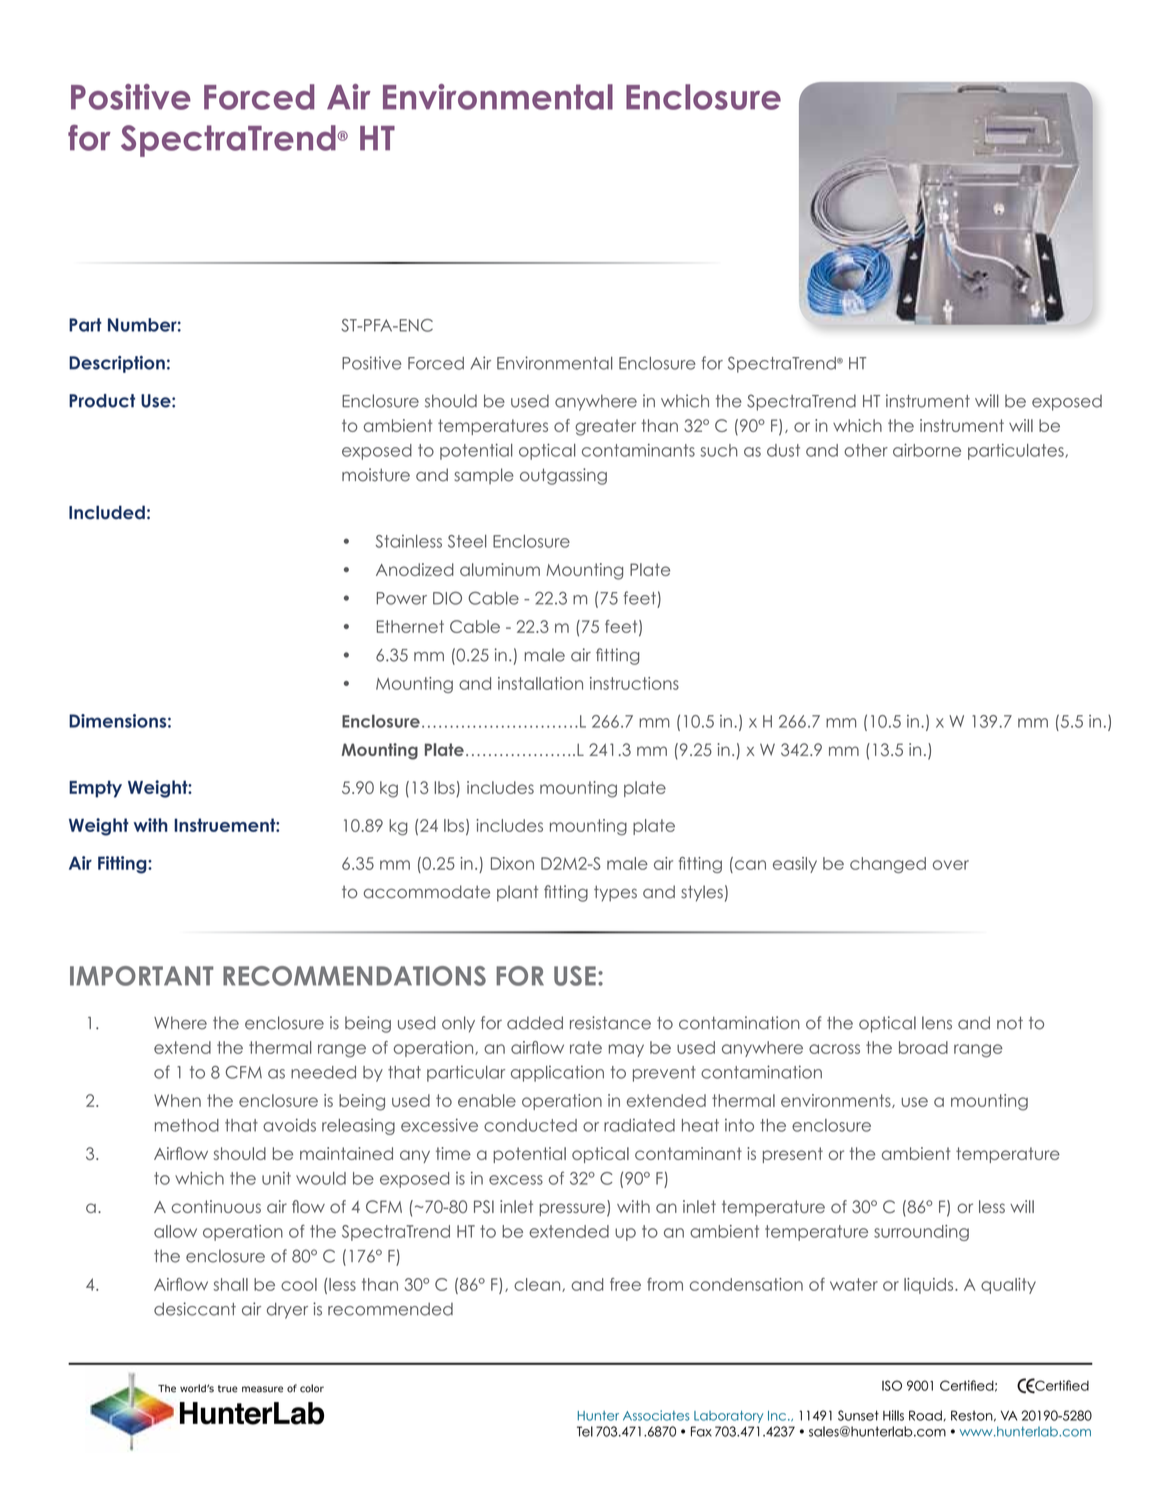 The height and width of the screenshot is (1501, 1160). Describe the element at coordinates (195, 1309) in the screenshot. I see `desiccant` at that location.
